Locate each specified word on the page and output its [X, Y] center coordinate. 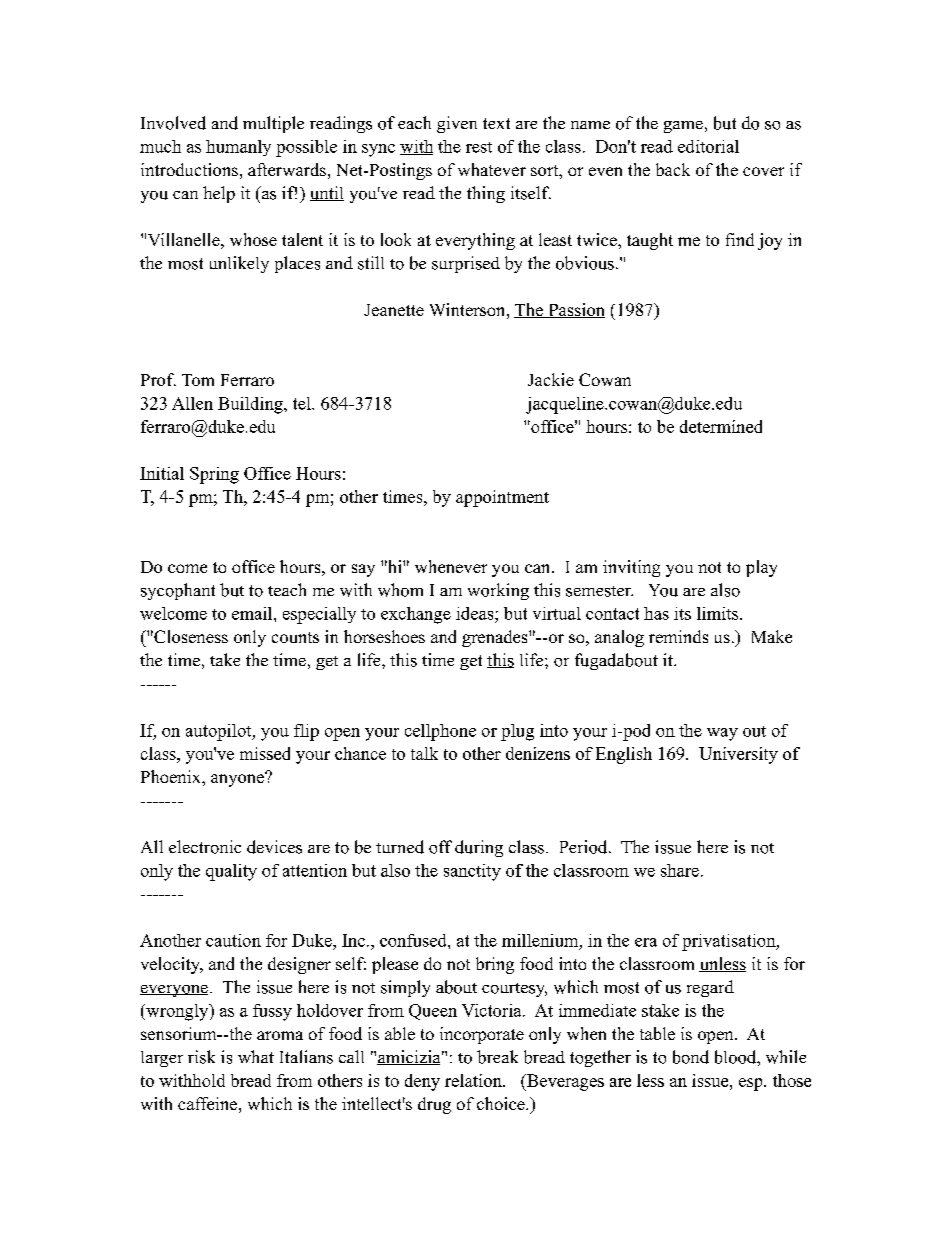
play [761, 568]
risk [201, 1057]
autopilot [220, 732]
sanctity [472, 872]
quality [231, 872]
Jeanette [394, 310]
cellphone [440, 732]
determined [721, 426]
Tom [198, 380]
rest [479, 147]
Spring [214, 475]
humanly [238, 148]
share [680, 870]
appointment [502, 498]
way [722, 734]
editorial [708, 146]
